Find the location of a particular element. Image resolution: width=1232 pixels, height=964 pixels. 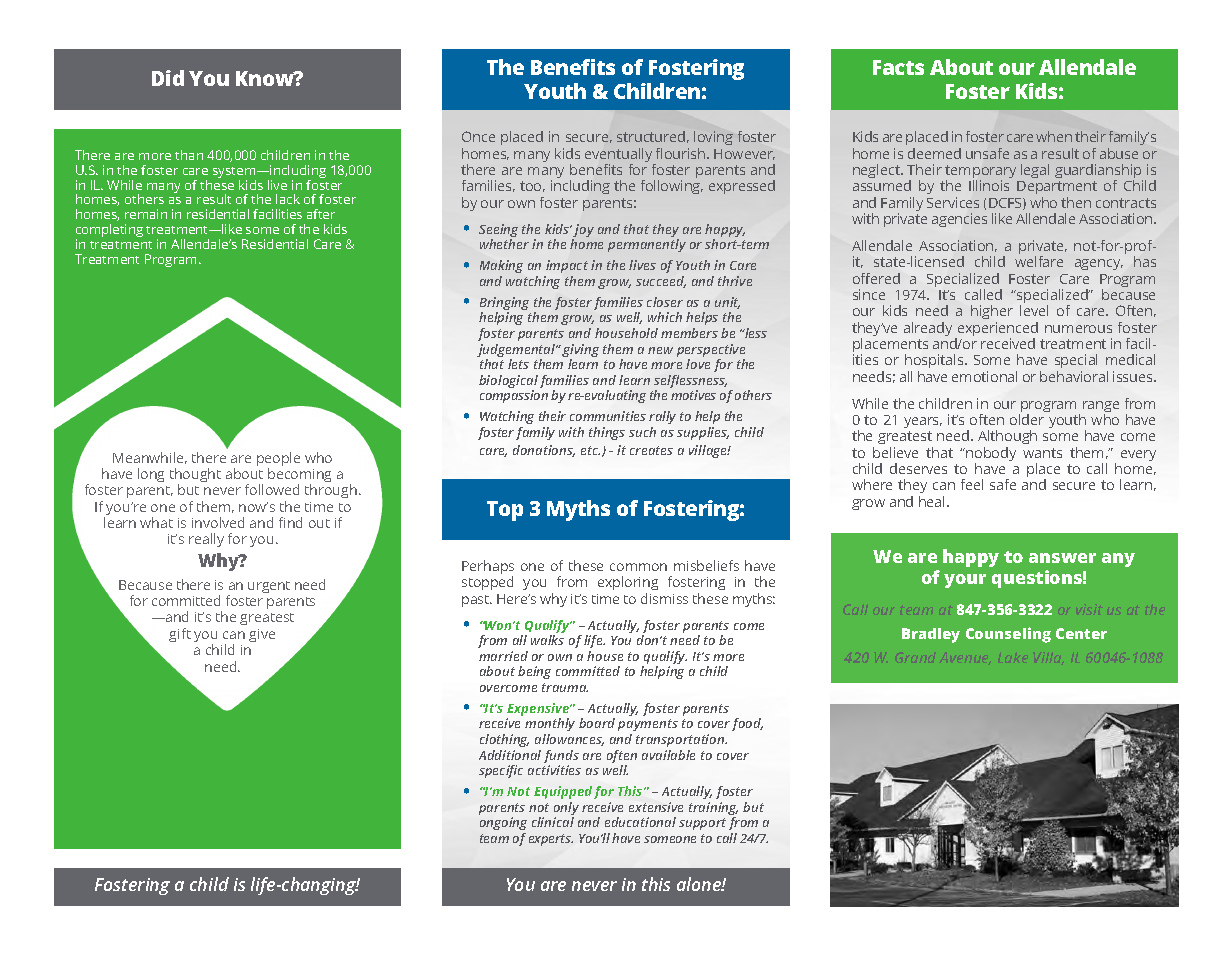

your is located at coordinates (965, 581).
